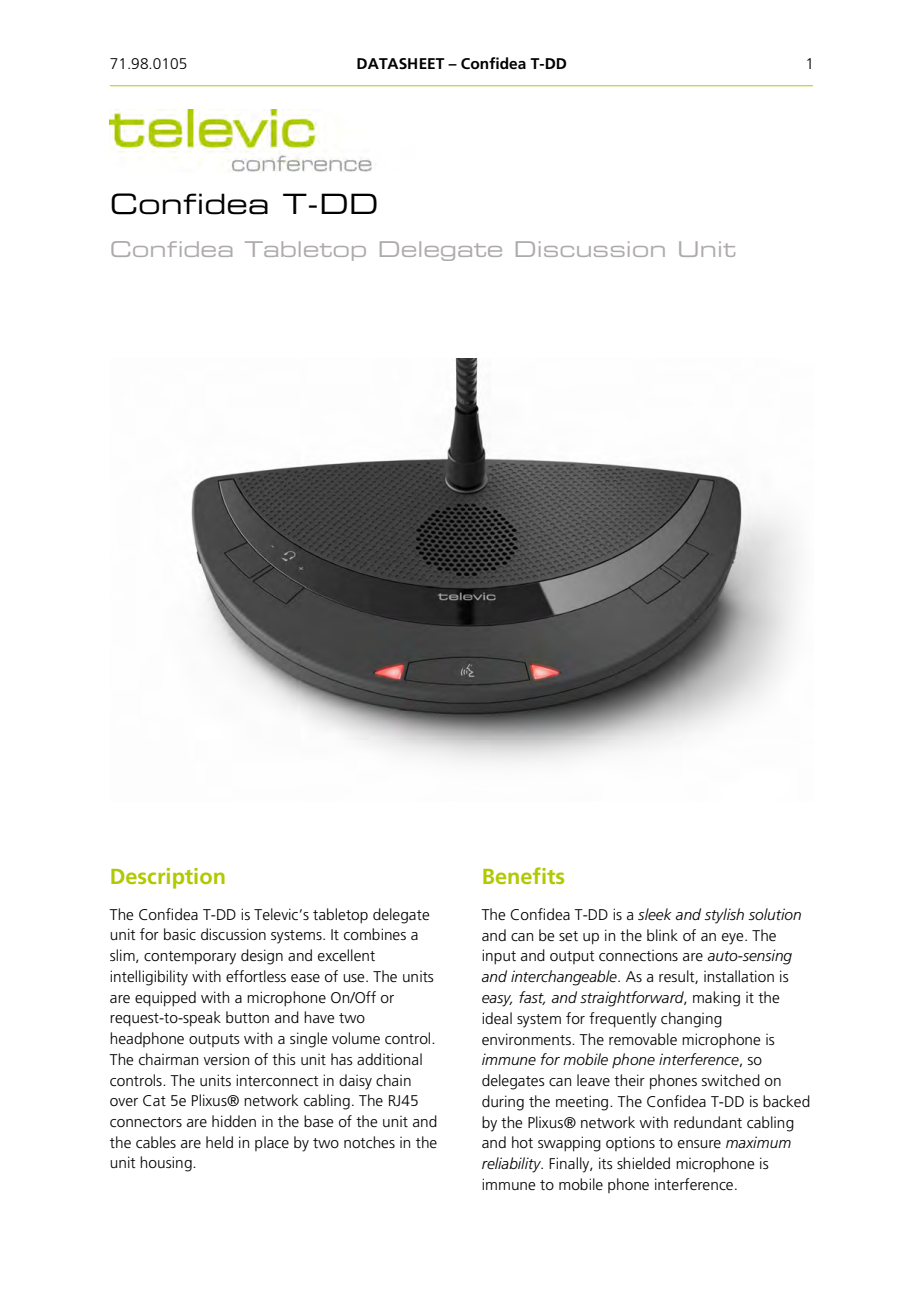 The width and height of the page is (924, 1308). What do you see at coordinates (180, 934) in the page?
I see `basic` at bounding box center [180, 934].
